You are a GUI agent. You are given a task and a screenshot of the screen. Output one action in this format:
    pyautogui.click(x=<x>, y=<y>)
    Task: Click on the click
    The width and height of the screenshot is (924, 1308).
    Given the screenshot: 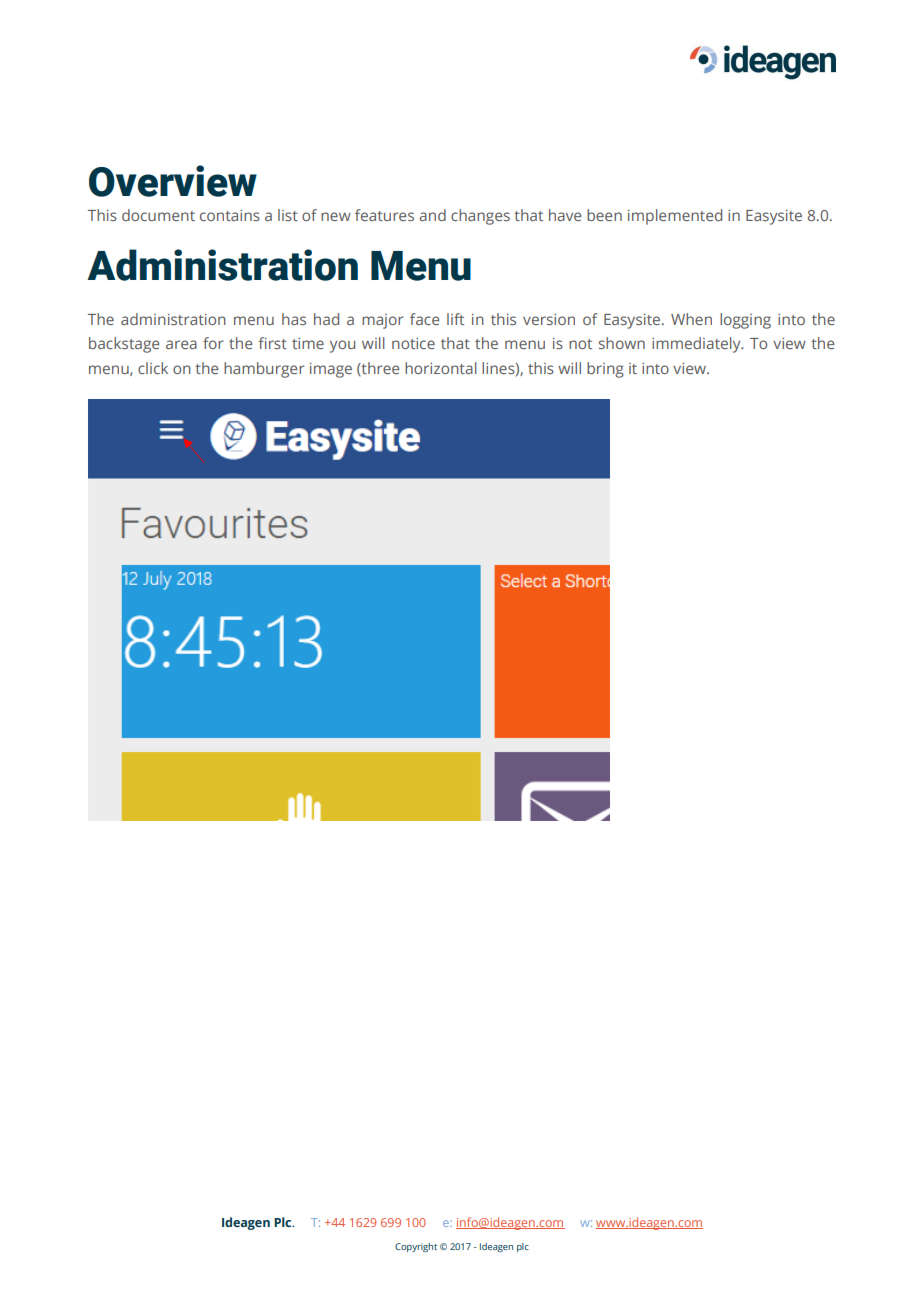 What is the action you would take?
    pyautogui.click(x=153, y=368)
